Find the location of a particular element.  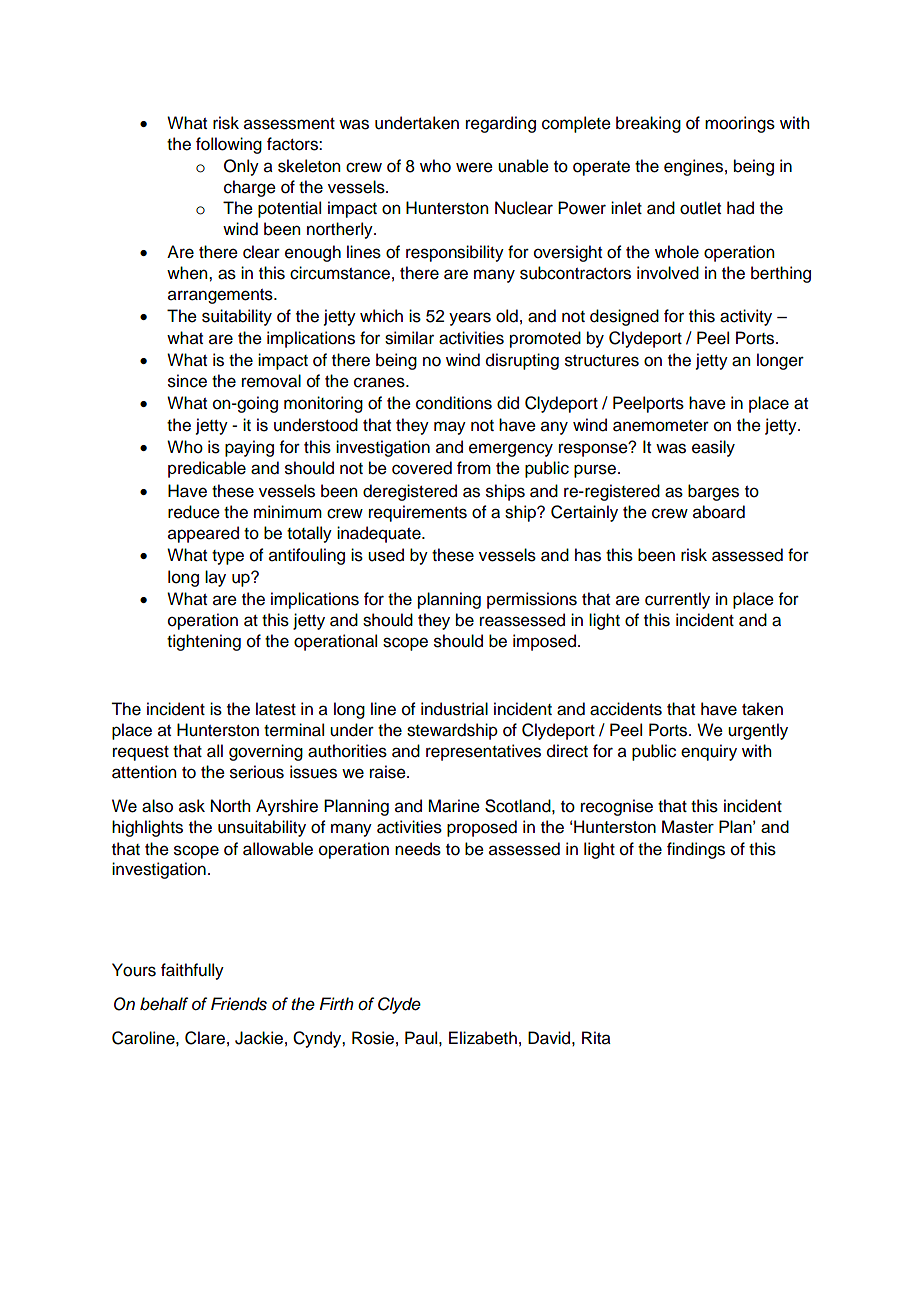

following is located at coordinates (229, 145).
